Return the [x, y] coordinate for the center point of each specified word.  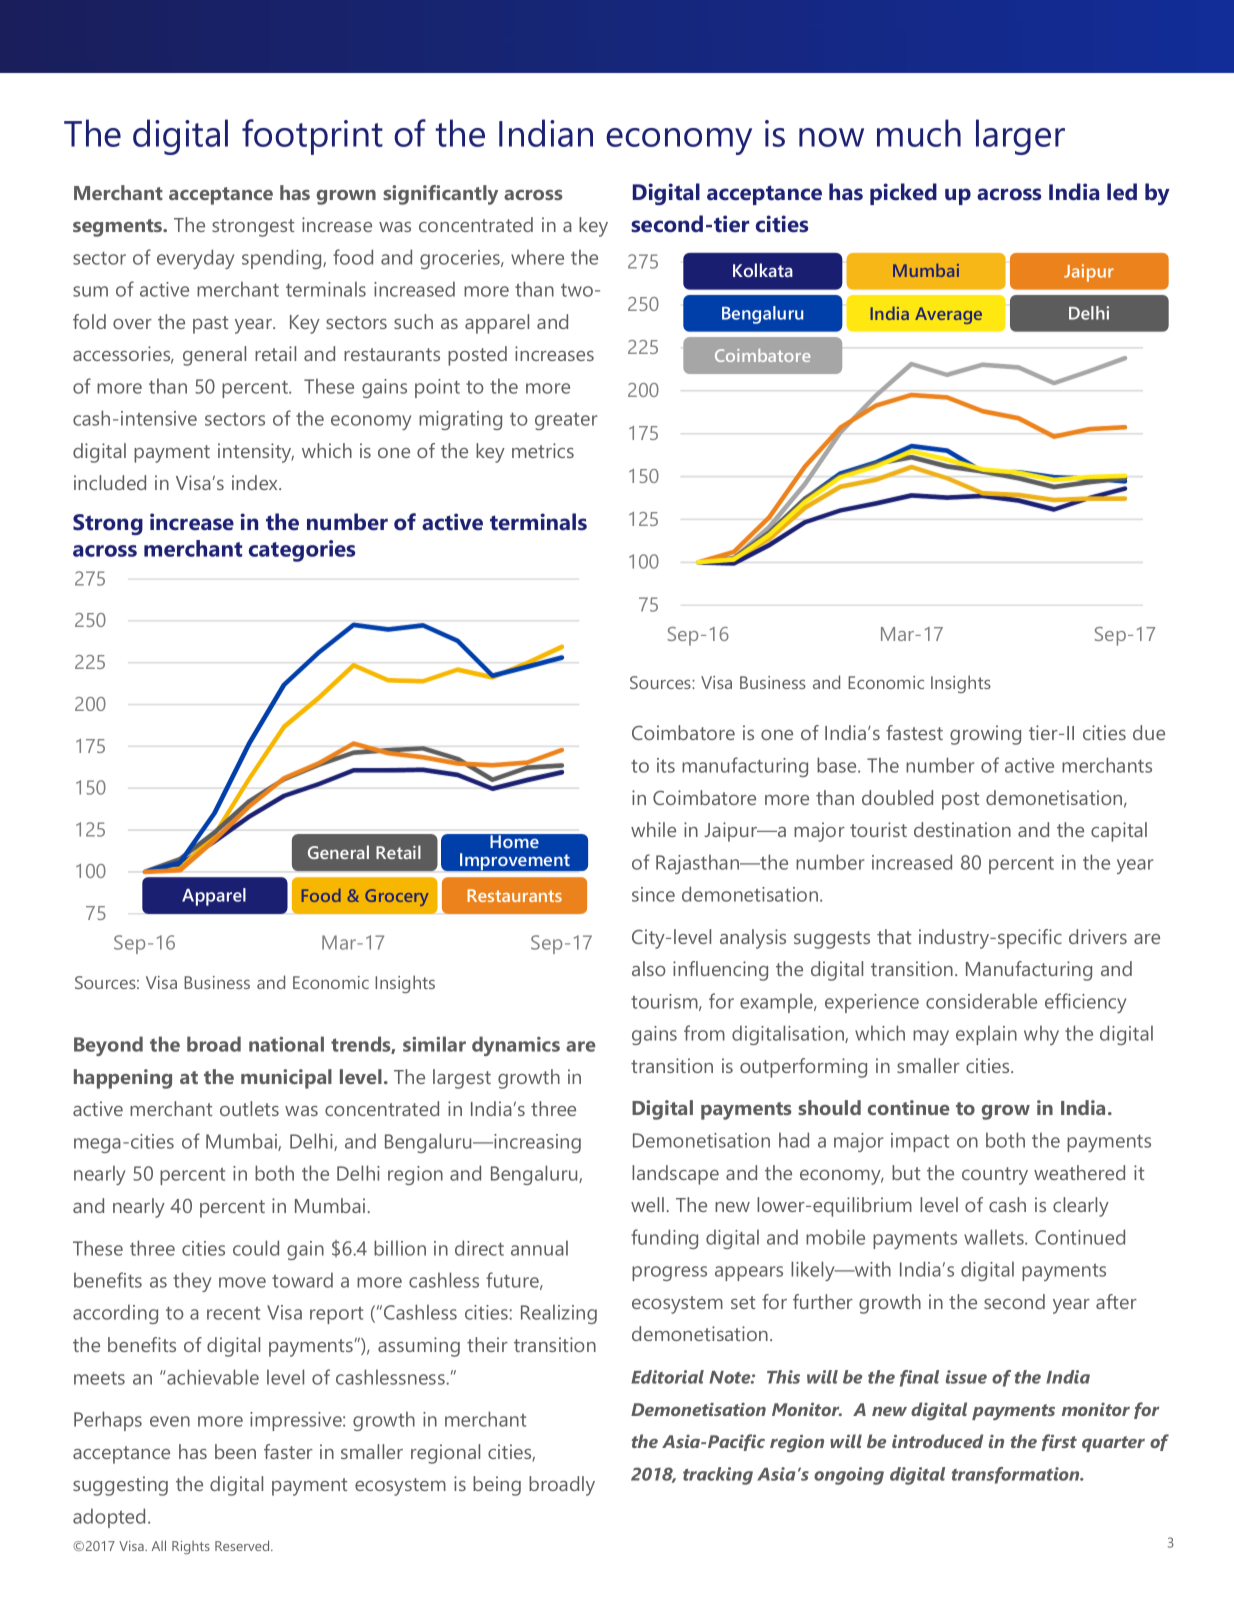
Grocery [396, 897]
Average [948, 315]
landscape [675, 1175]
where [537, 257]
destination [962, 829]
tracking [718, 1476]
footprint [312, 137]
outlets [249, 1108]
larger [1020, 137]
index [256, 482]
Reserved [243, 1545]
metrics [543, 450]
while [653, 829]
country [995, 1176]
